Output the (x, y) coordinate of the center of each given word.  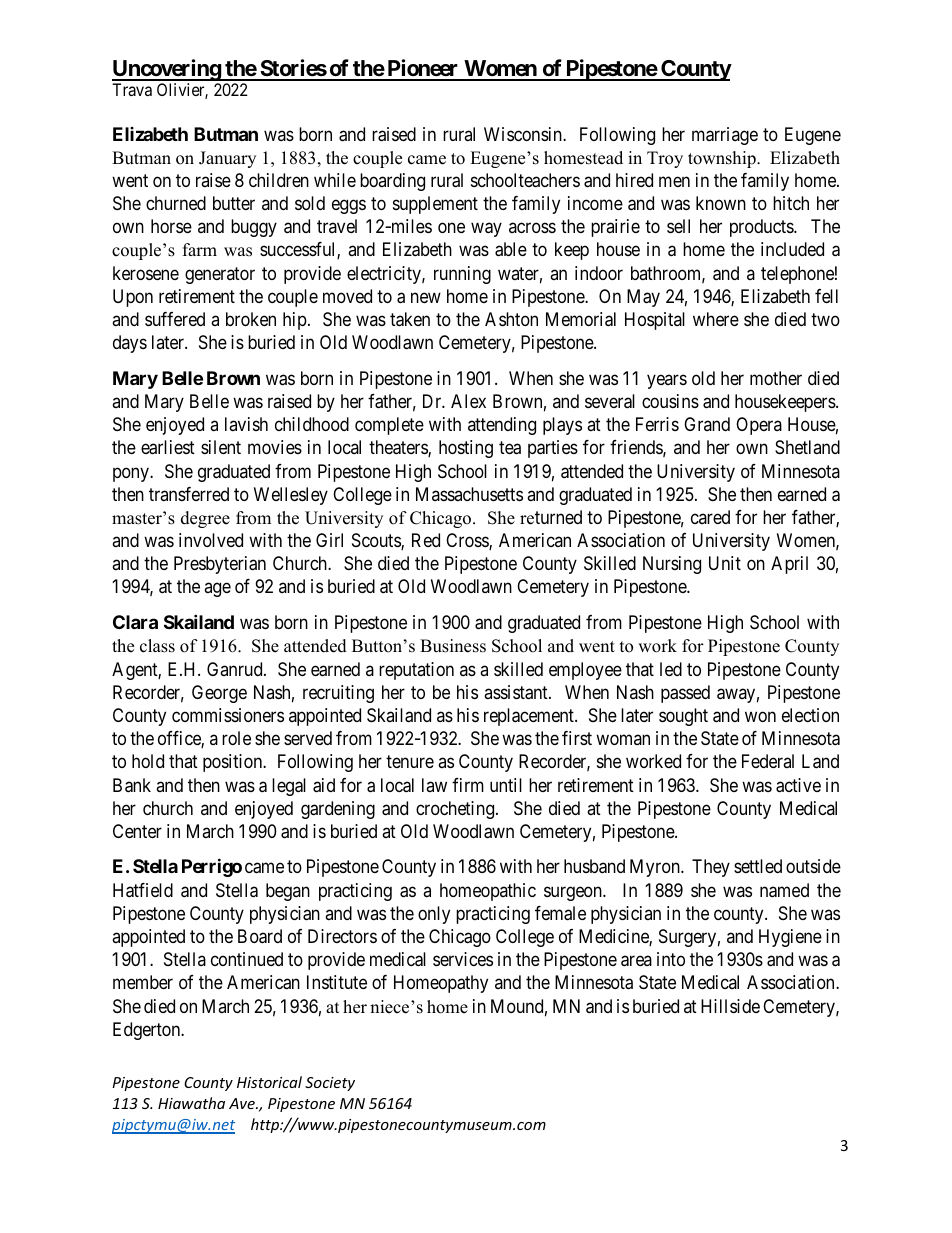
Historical (269, 1082)
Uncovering (167, 70)
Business (453, 646)
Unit (725, 563)
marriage (725, 136)
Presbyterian (220, 565)
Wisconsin (524, 134)
